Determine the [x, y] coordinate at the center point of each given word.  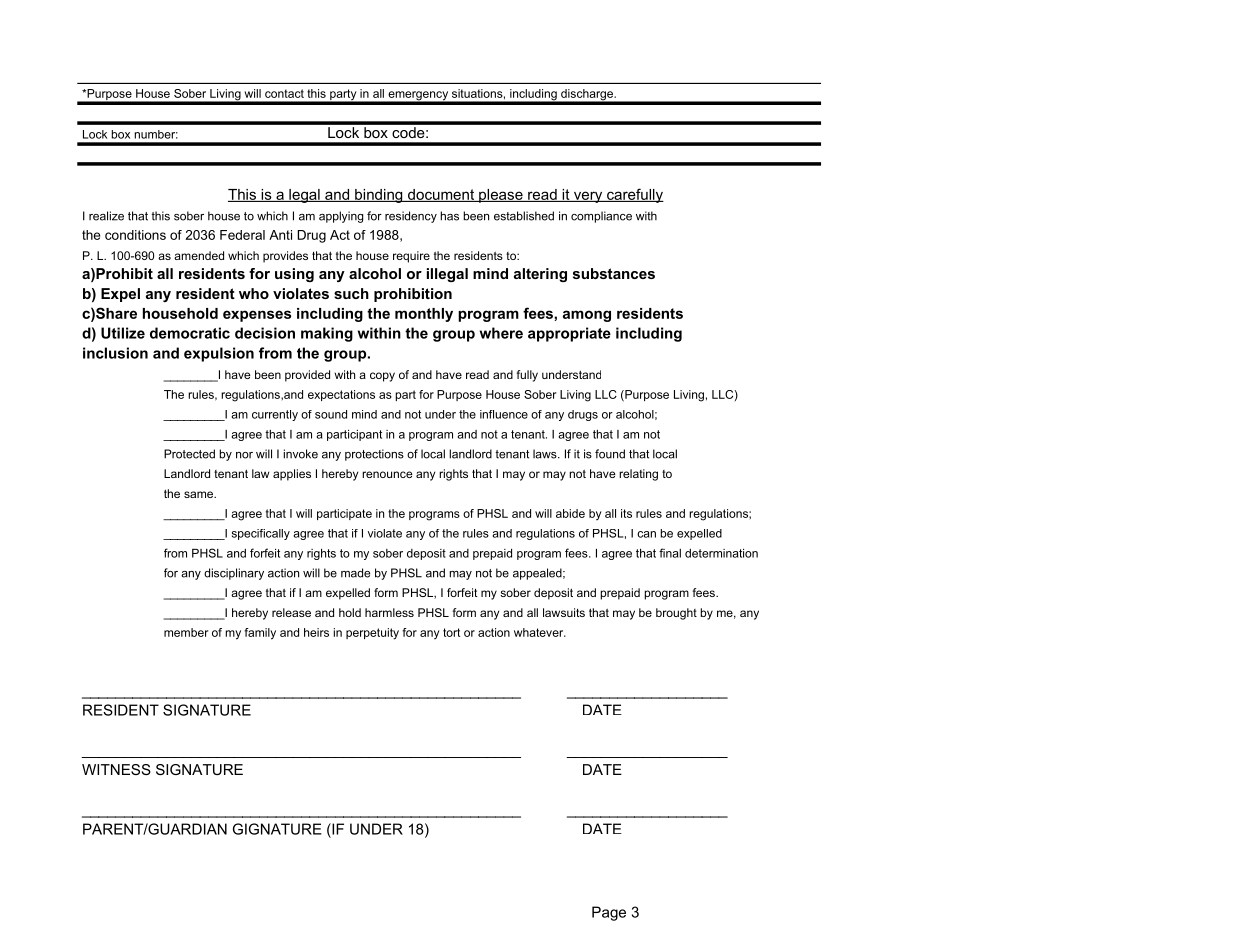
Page [609, 913]
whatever [540, 632]
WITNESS [116, 769]
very [588, 197]
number [156, 134]
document [441, 195]
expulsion [219, 354]
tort [451, 632]
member [186, 632]
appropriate [569, 334]
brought [676, 614]
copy [382, 377]
